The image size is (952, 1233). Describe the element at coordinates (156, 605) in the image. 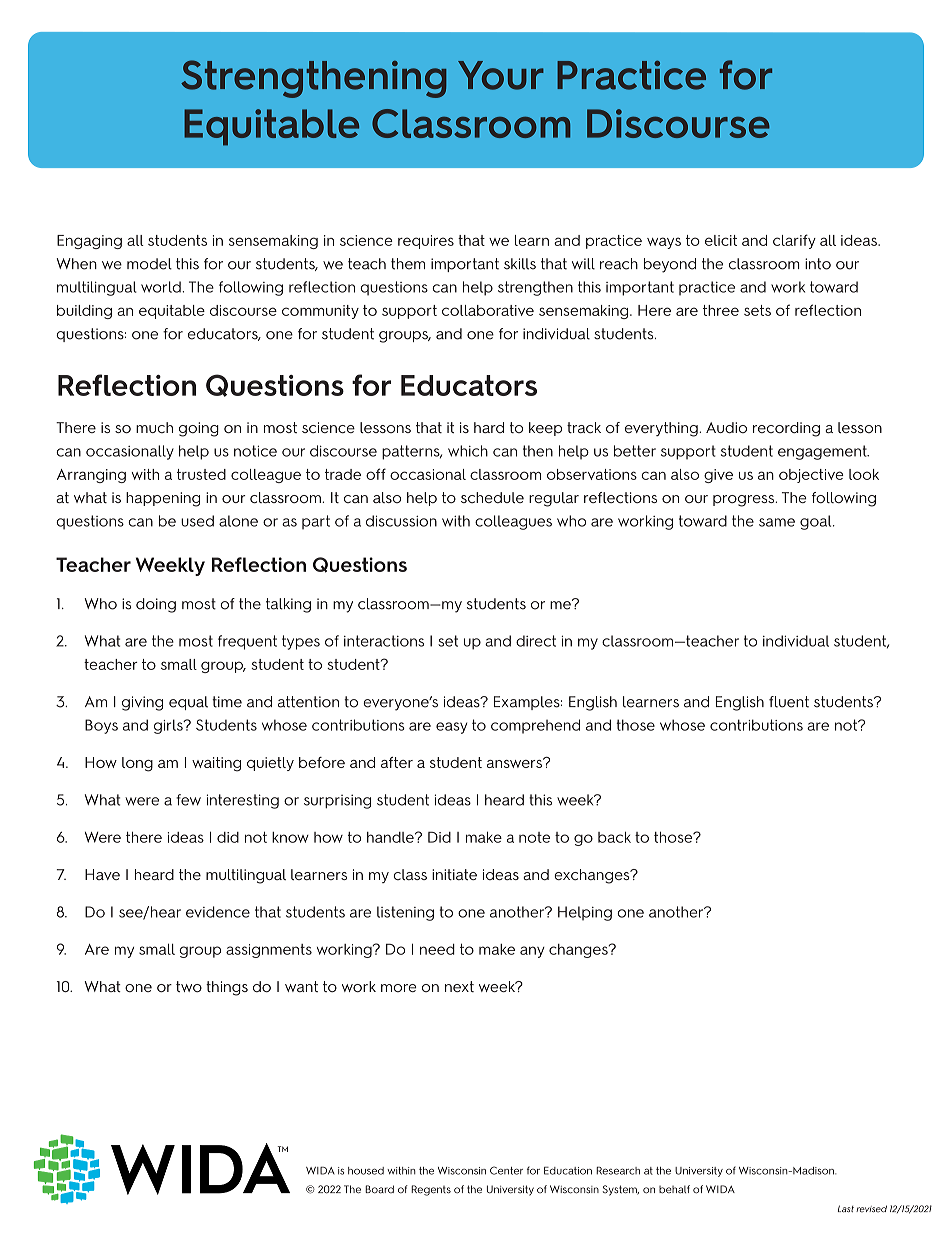

I see `doing` at that location.
